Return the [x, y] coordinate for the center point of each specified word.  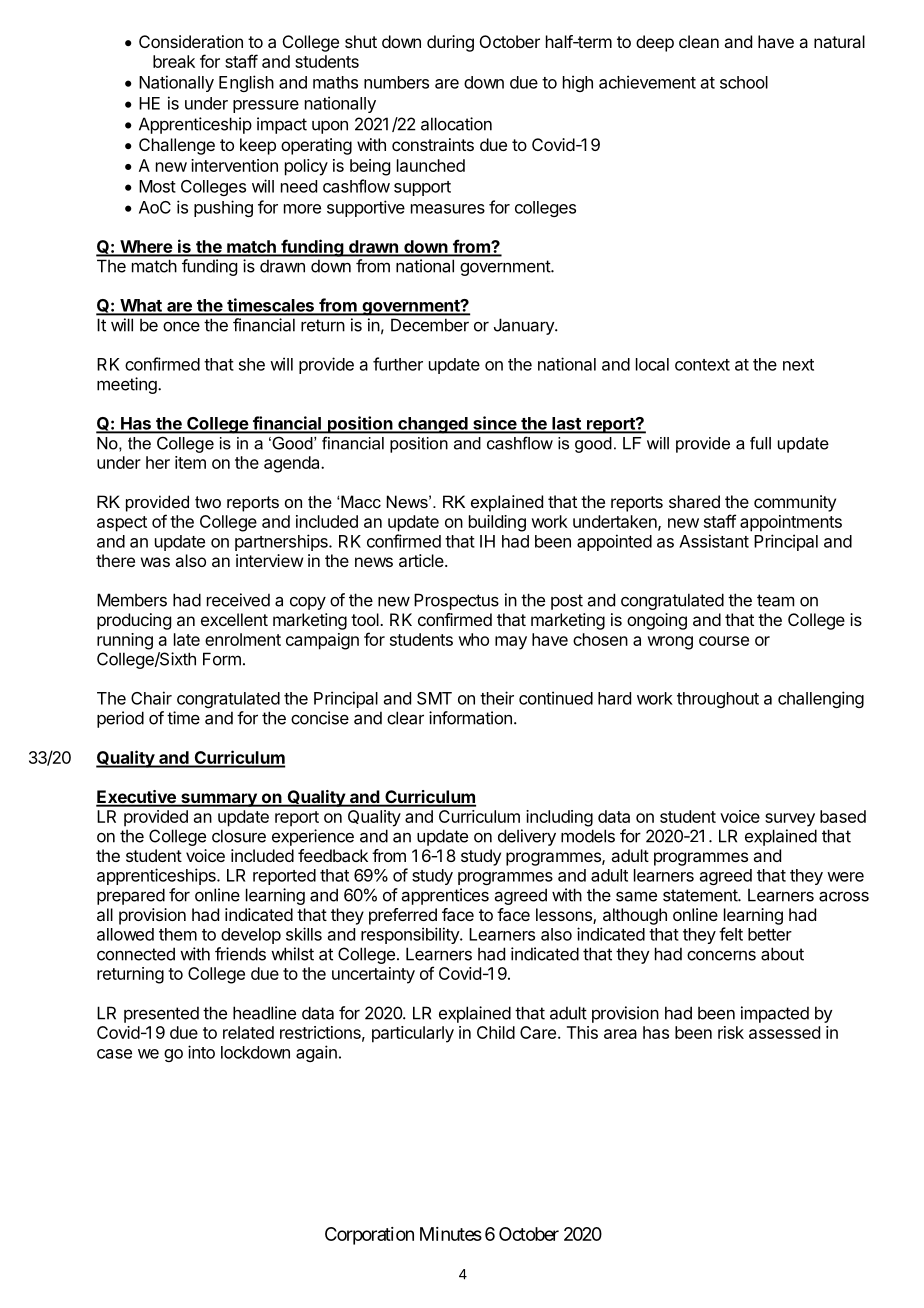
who [473, 639]
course [724, 641]
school [744, 82]
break [174, 61]
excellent [234, 619]
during [450, 43]
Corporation [369, 1236]
